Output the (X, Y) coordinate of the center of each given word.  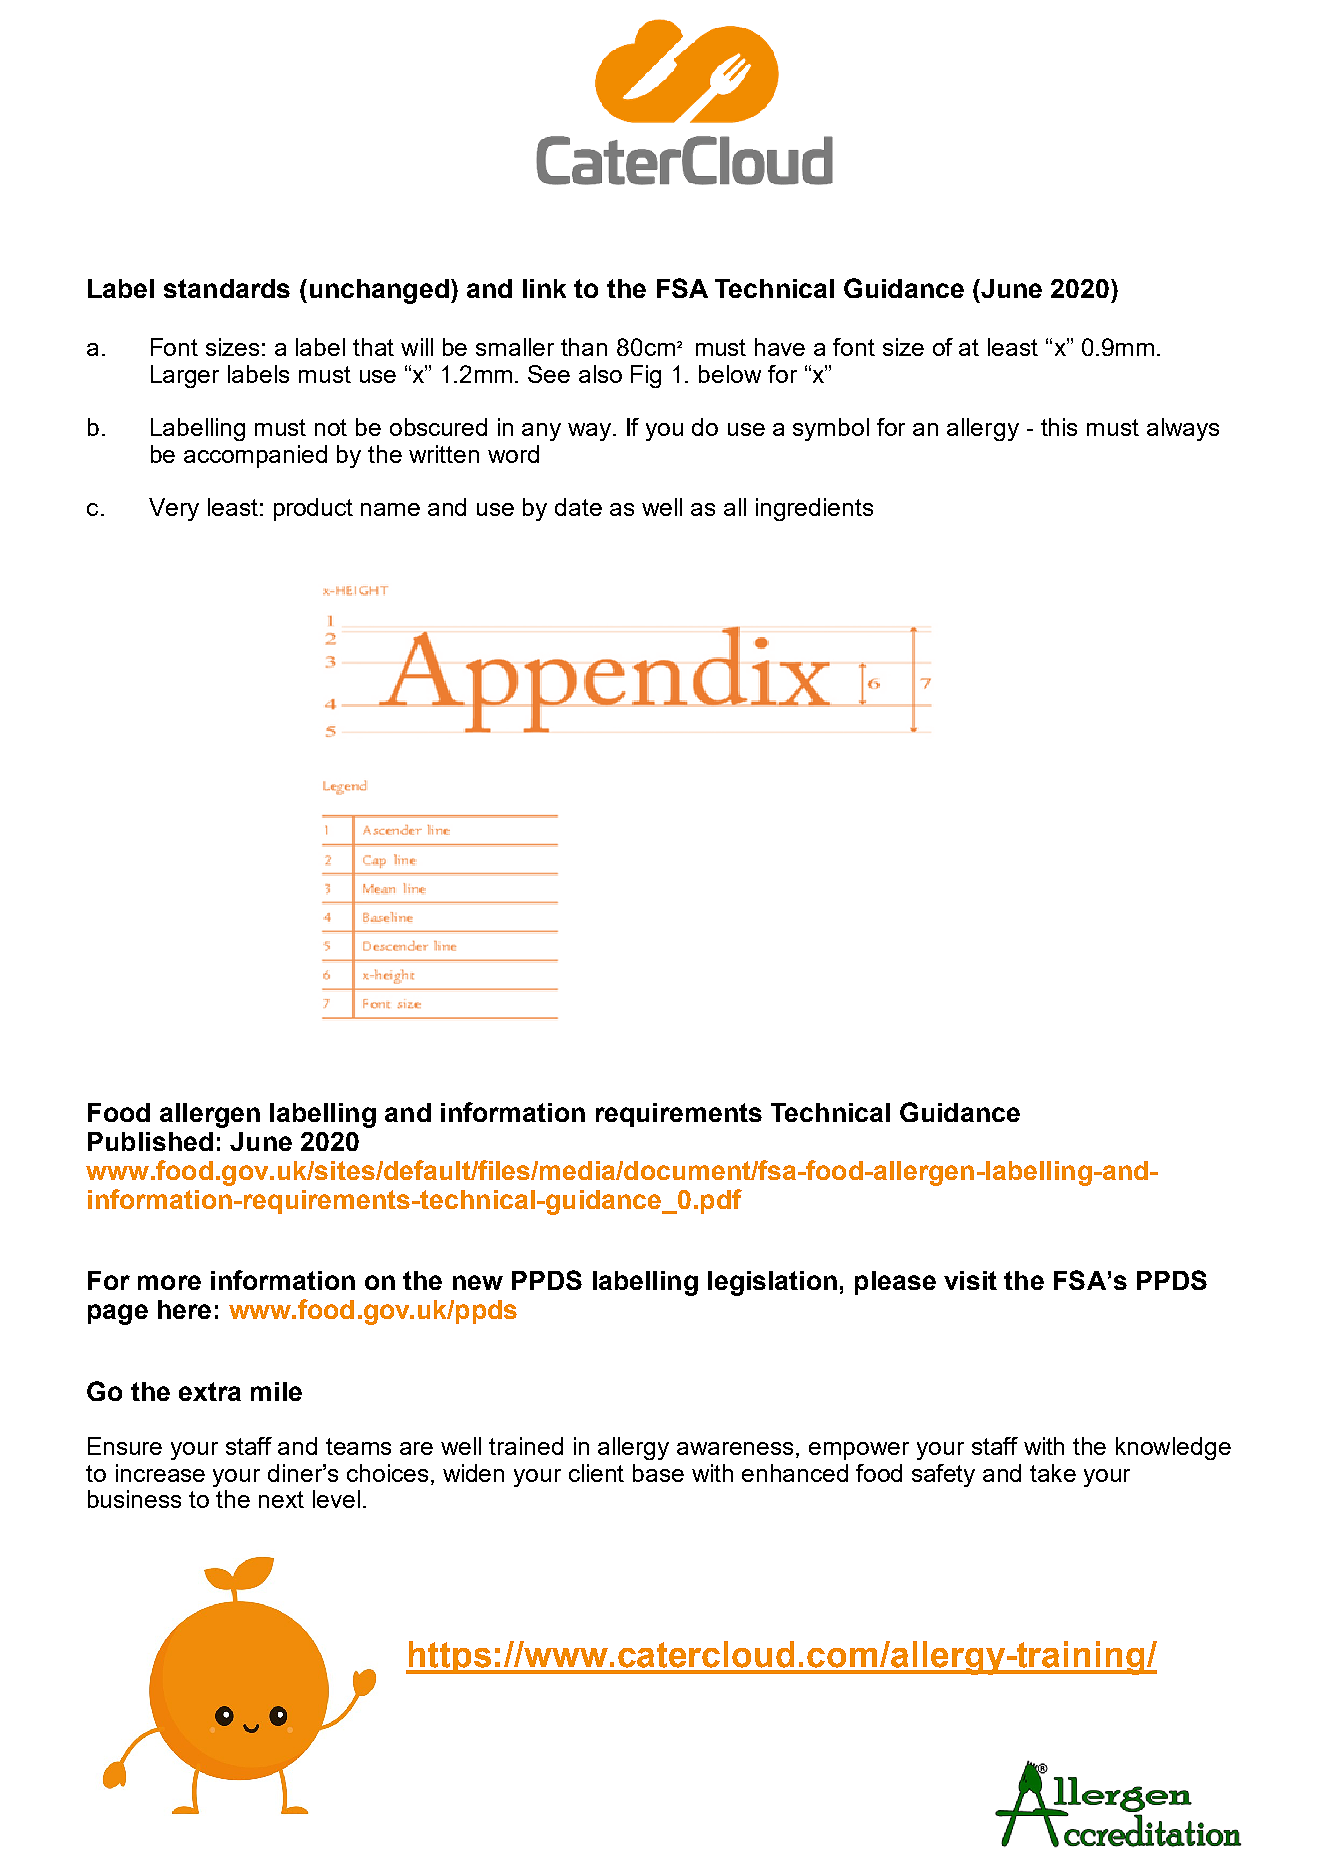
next (281, 1499)
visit (970, 1280)
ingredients (814, 509)
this (1059, 427)
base (658, 1473)
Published (150, 1141)
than (584, 347)
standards (227, 288)
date (578, 507)
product (313, 509)
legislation (772, 1283)
